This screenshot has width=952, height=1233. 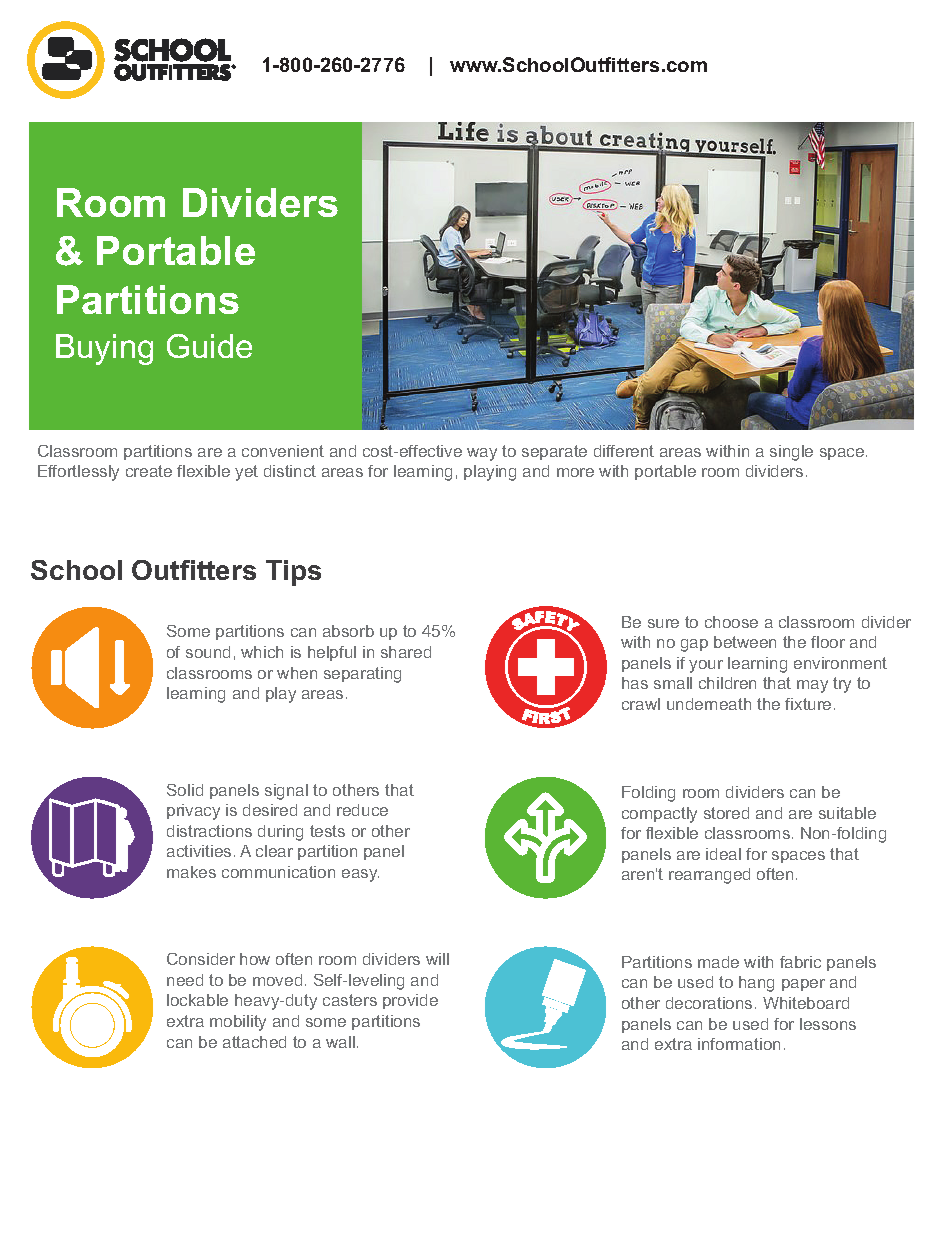 I want to click on more, so click(x=575, y=472).
